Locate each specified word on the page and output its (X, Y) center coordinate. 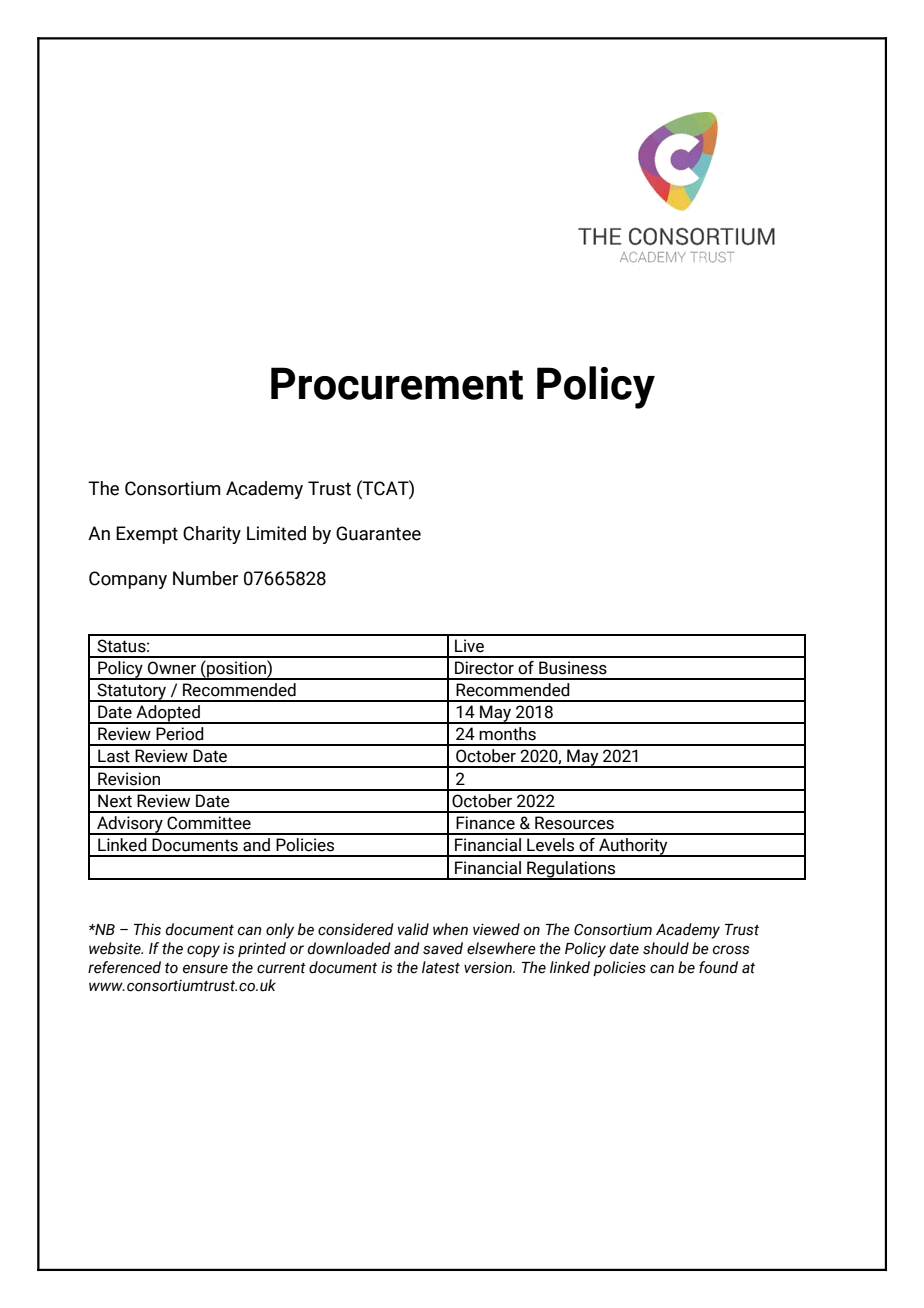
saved (443, 948)
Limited (276, 533)
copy (203, 951)
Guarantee (378, 533)
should (666, 948)
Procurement (397, 383)
